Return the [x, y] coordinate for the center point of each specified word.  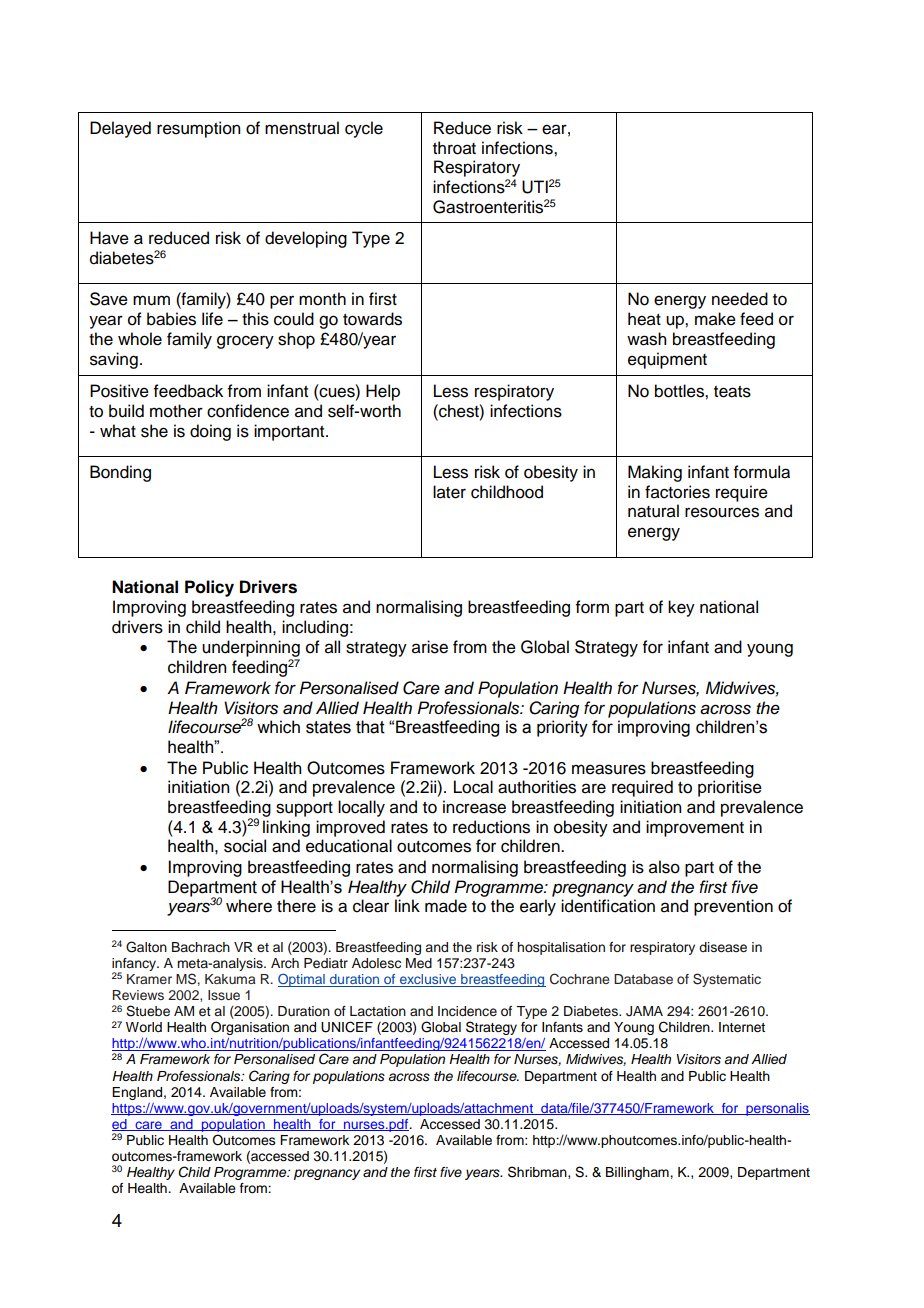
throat [454, 148]
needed [740, 299]
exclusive [428, 980]
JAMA [644, 1011]
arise [430, 647]
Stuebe [148, 1011]
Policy [209, 588]
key [681, 608]
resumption [198, 129]
